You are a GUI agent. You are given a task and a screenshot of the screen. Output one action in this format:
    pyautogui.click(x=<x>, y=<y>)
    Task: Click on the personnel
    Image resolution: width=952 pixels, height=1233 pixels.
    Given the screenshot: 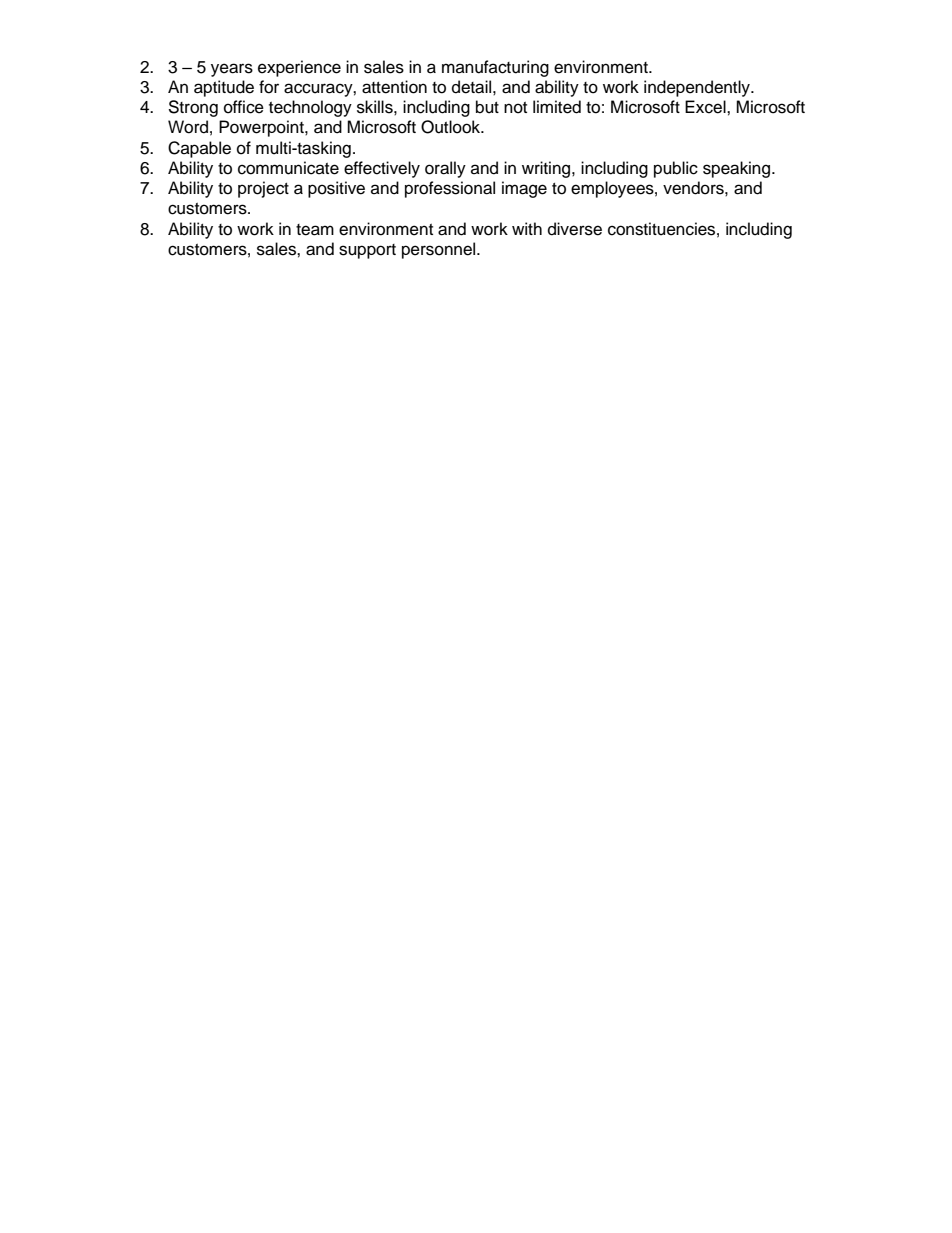 What is the action you would take?
    pyautogui.click(x=440, y=250)
